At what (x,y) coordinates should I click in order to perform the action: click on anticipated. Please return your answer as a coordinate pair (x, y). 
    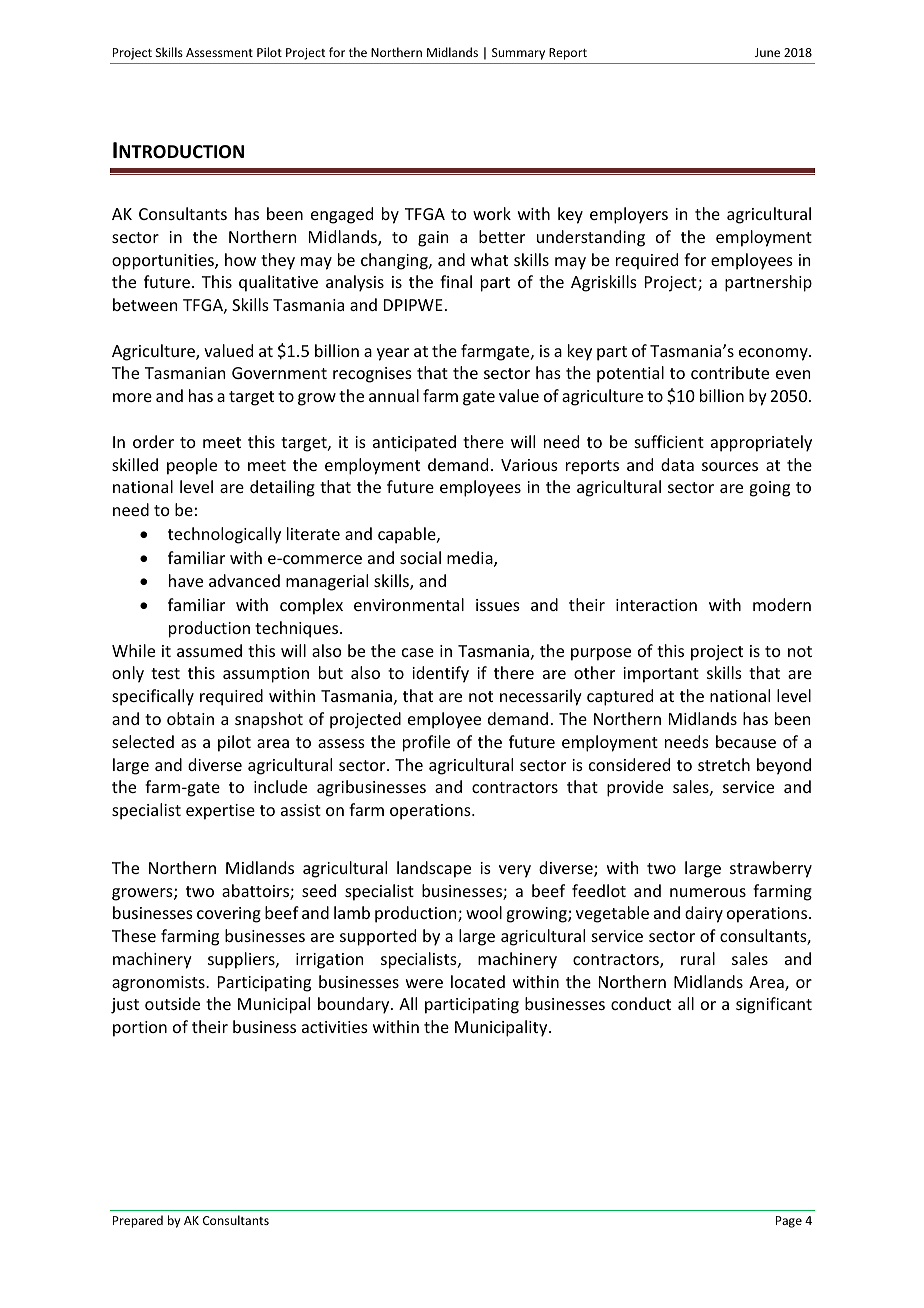
    Looking at the image, I should click on (414, 443).
